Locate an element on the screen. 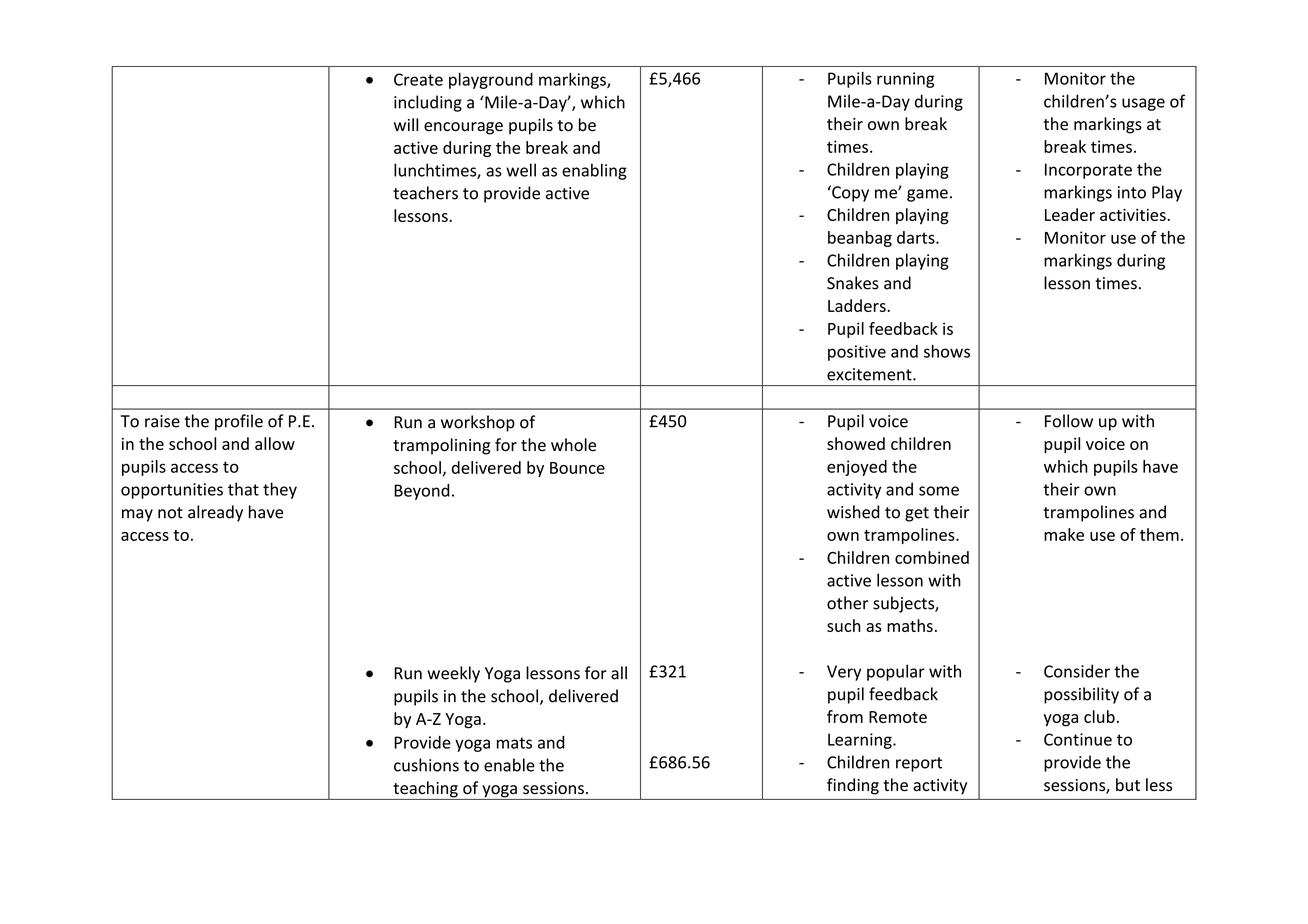 The width and height of the screenshot is (1308, 924). profile is located at coordinates (239, 422).
